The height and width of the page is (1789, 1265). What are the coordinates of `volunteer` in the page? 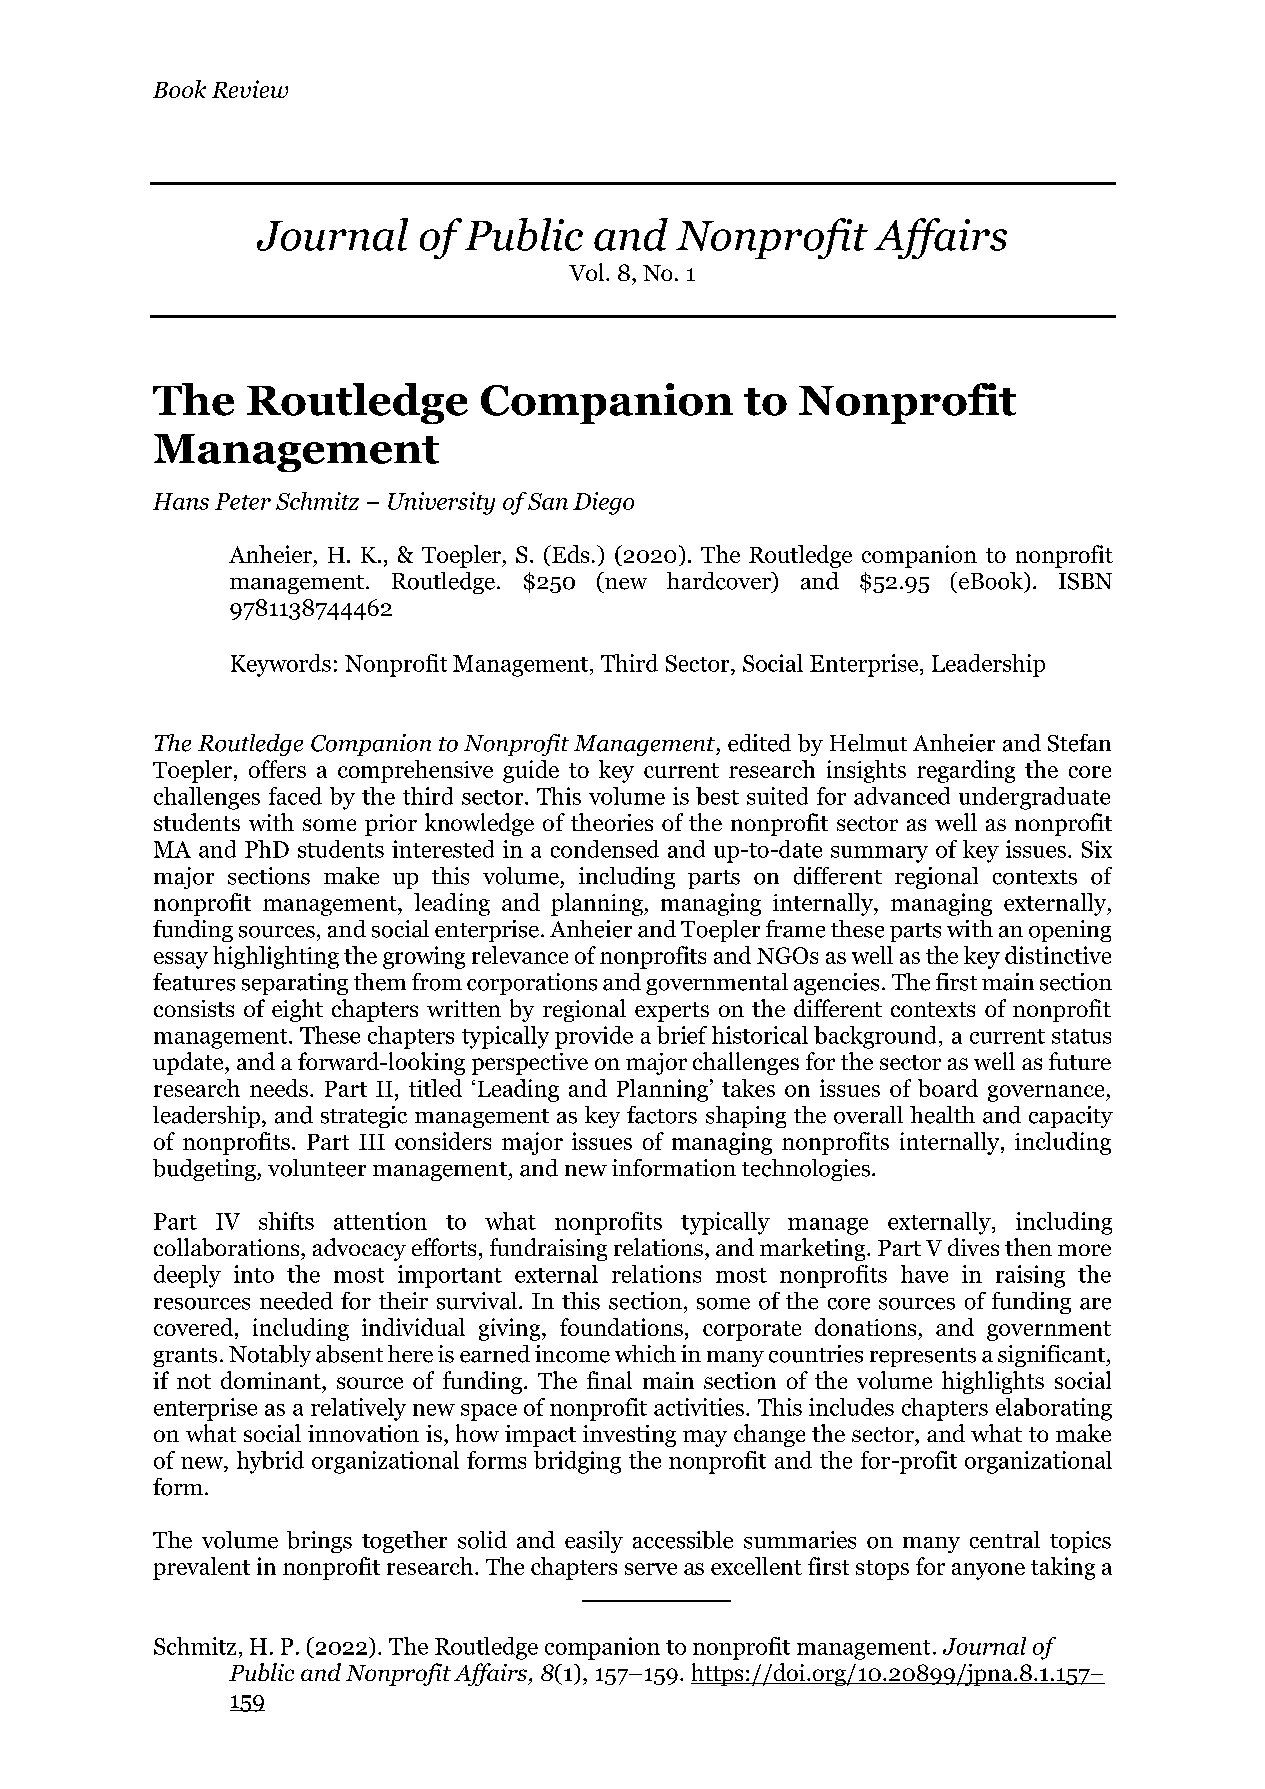 It's located at (317, 1168).
